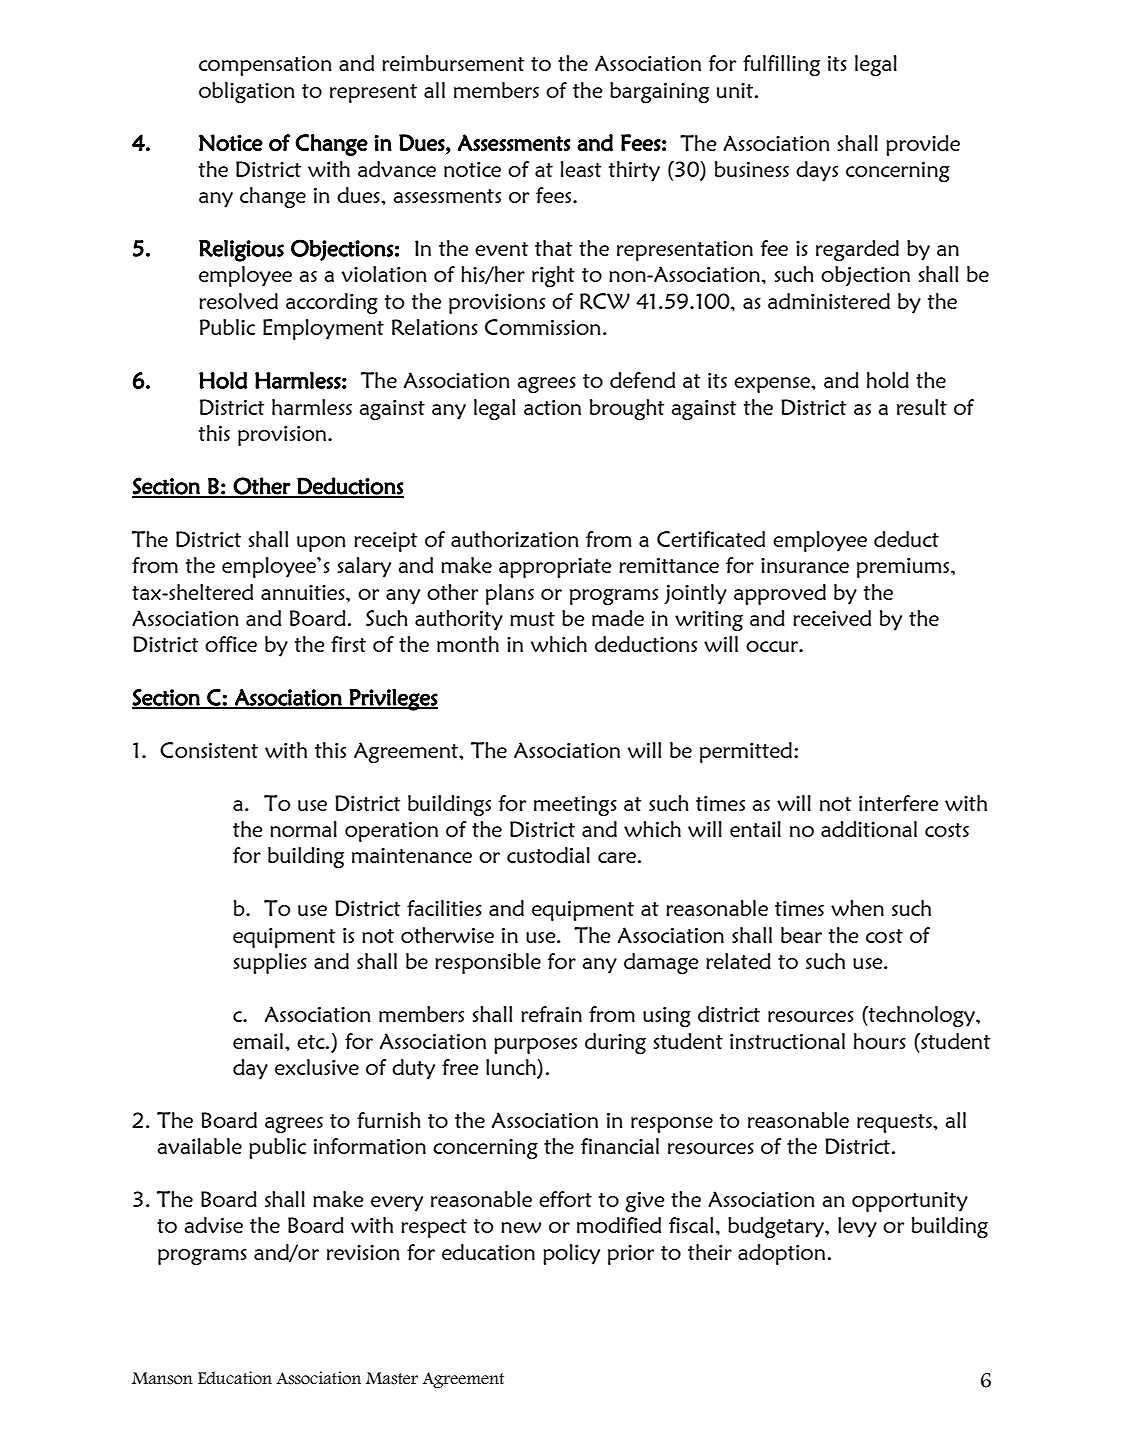  Describe the element at coordinates (270, 963) in the page. I see `supplies` at that location.
